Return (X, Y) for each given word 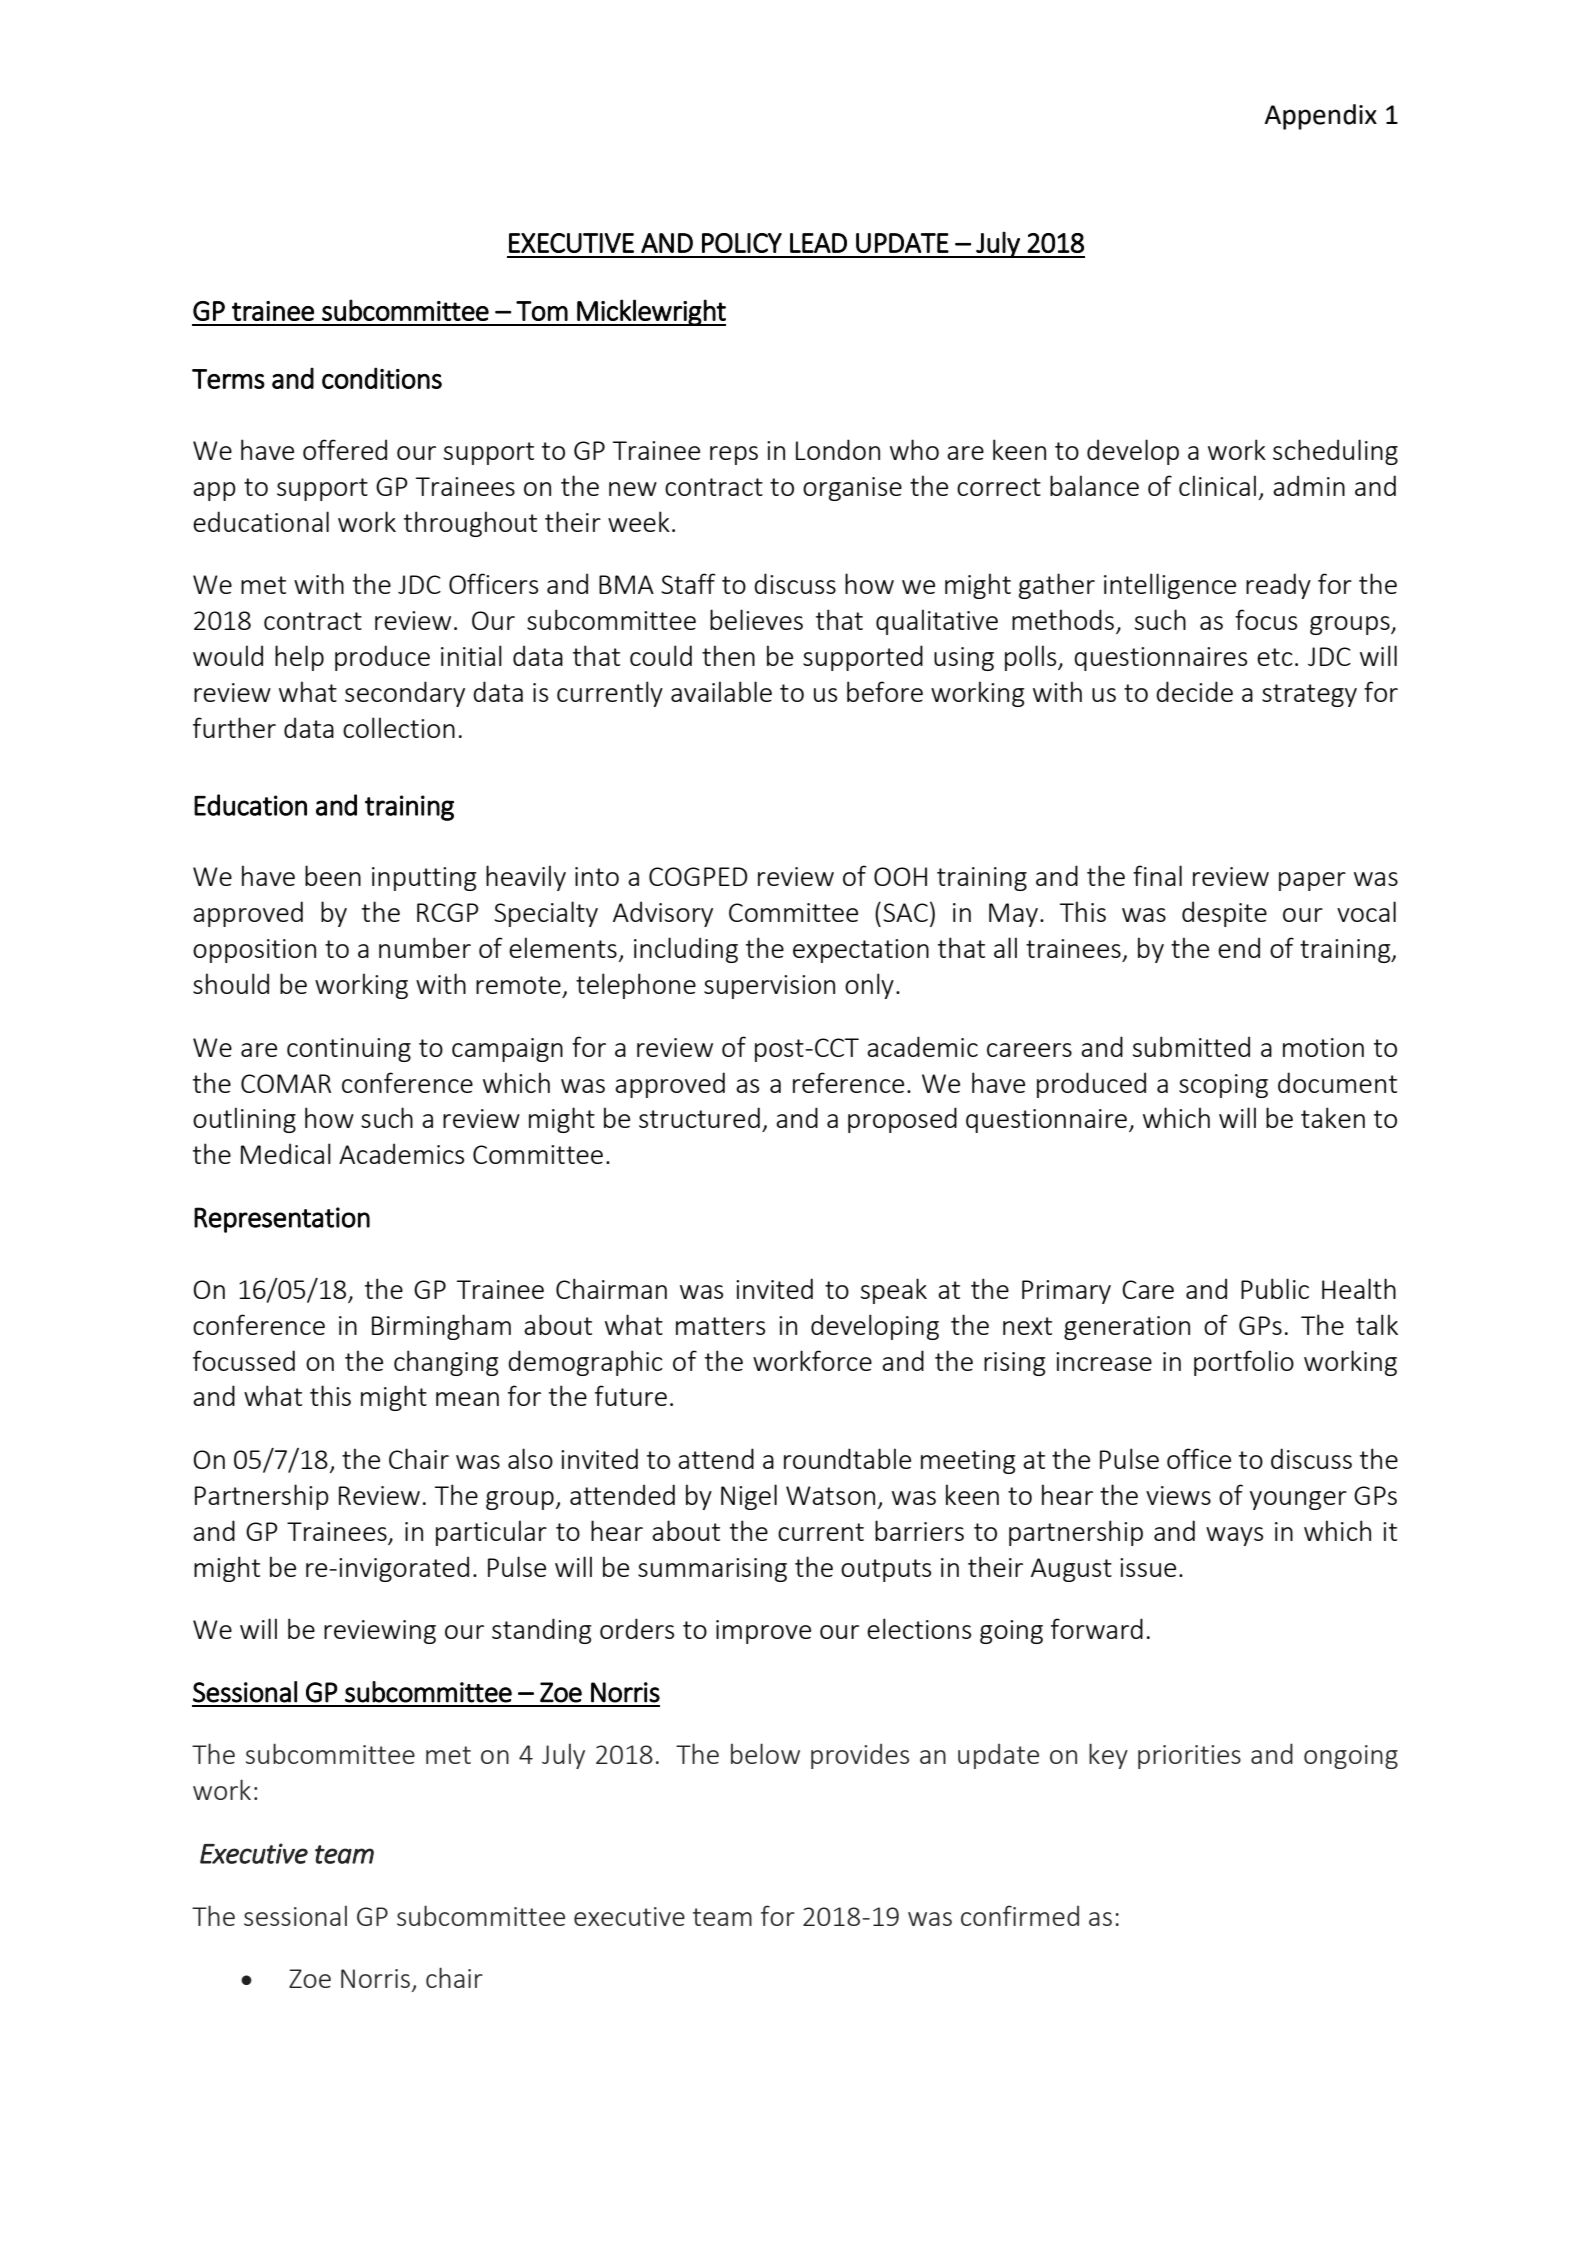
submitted (1191, 1046)
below (765, 1753)
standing (541, 1631)
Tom (542, 311)
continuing (349, 1050)
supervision (769, 987)
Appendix (1320, 117)
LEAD (818, 243)
